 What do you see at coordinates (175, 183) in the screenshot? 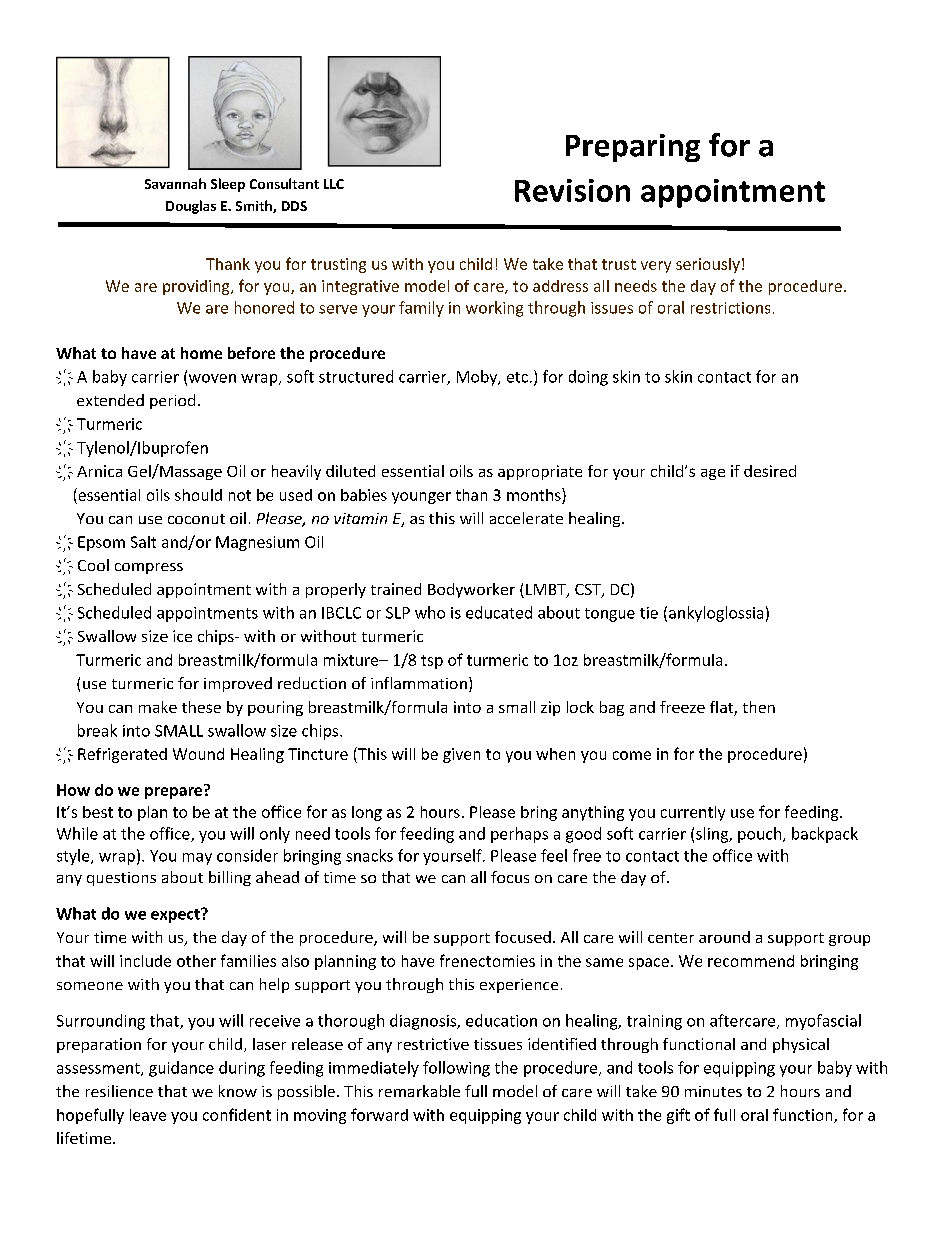
I see `Savannah` at bounding box center [175, 183].
